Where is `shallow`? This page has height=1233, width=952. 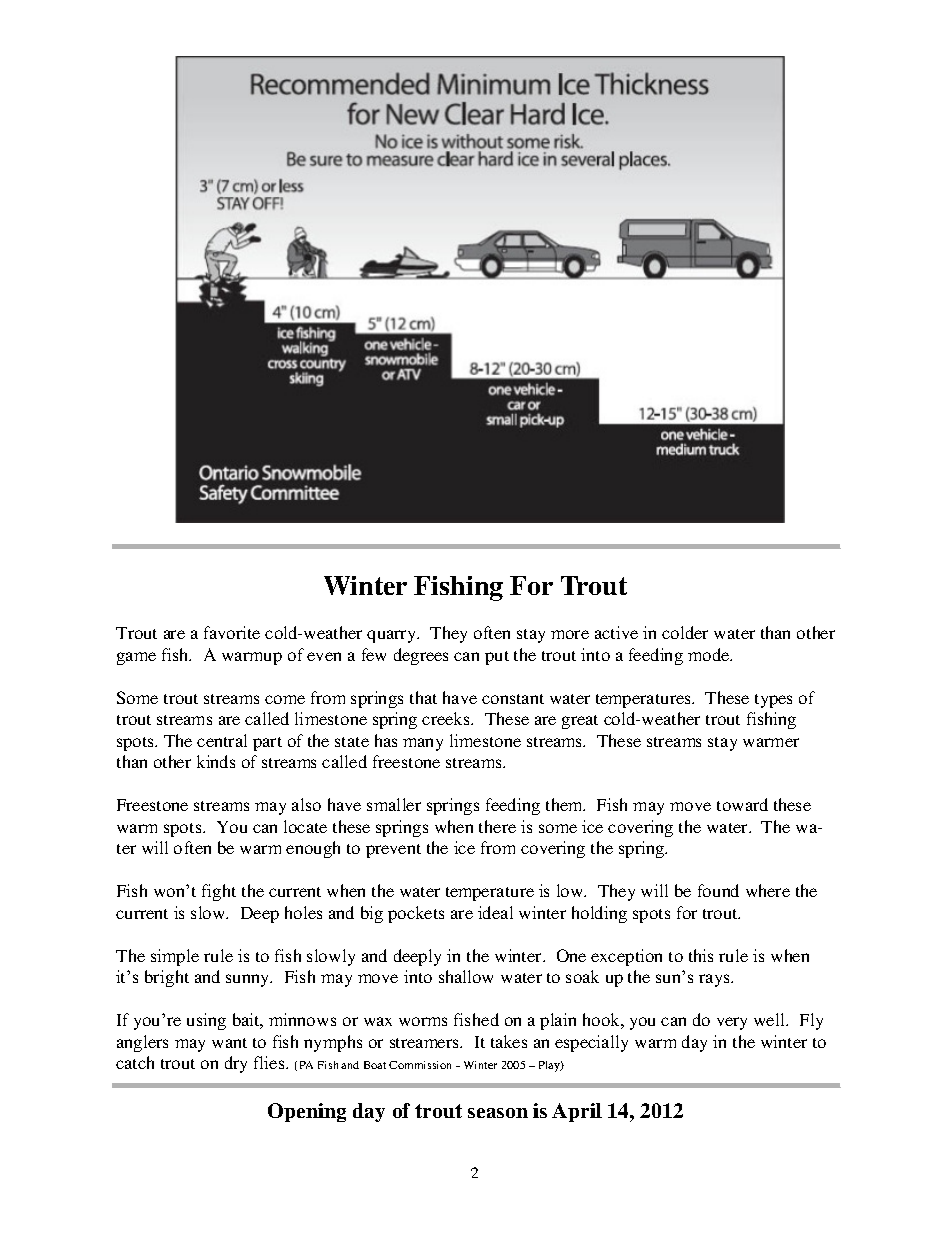 shallow is located at coordinates (466, 976).
